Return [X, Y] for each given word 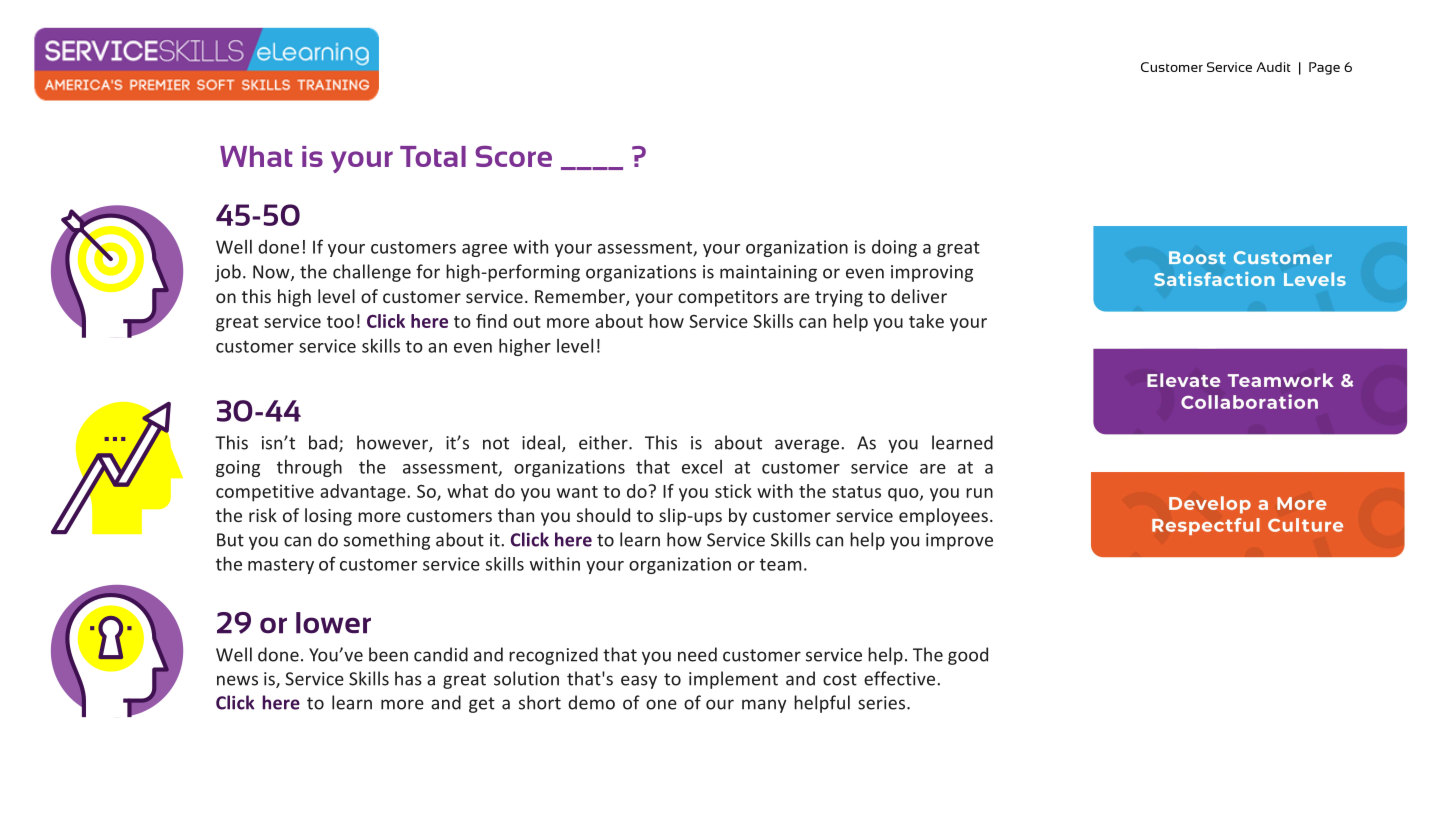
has [408, 678]
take [926, 321]
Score [513, 156]
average [808, 446]
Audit [1273, 67]
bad [323, 442]
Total [433, 156]
